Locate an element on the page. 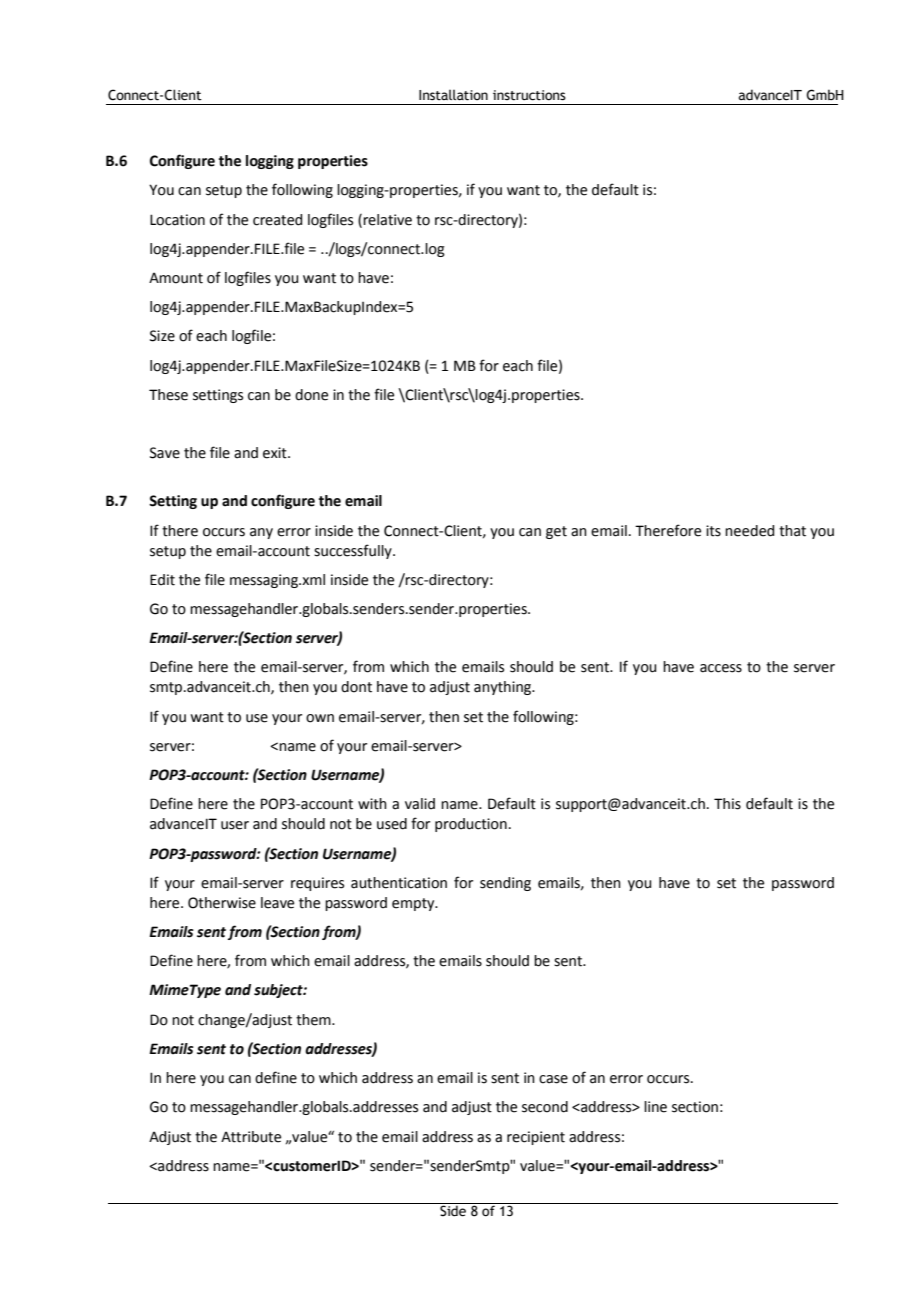 The height and width of the document is (1308, 924). Attribute is located at coordinates (251, 1137).
